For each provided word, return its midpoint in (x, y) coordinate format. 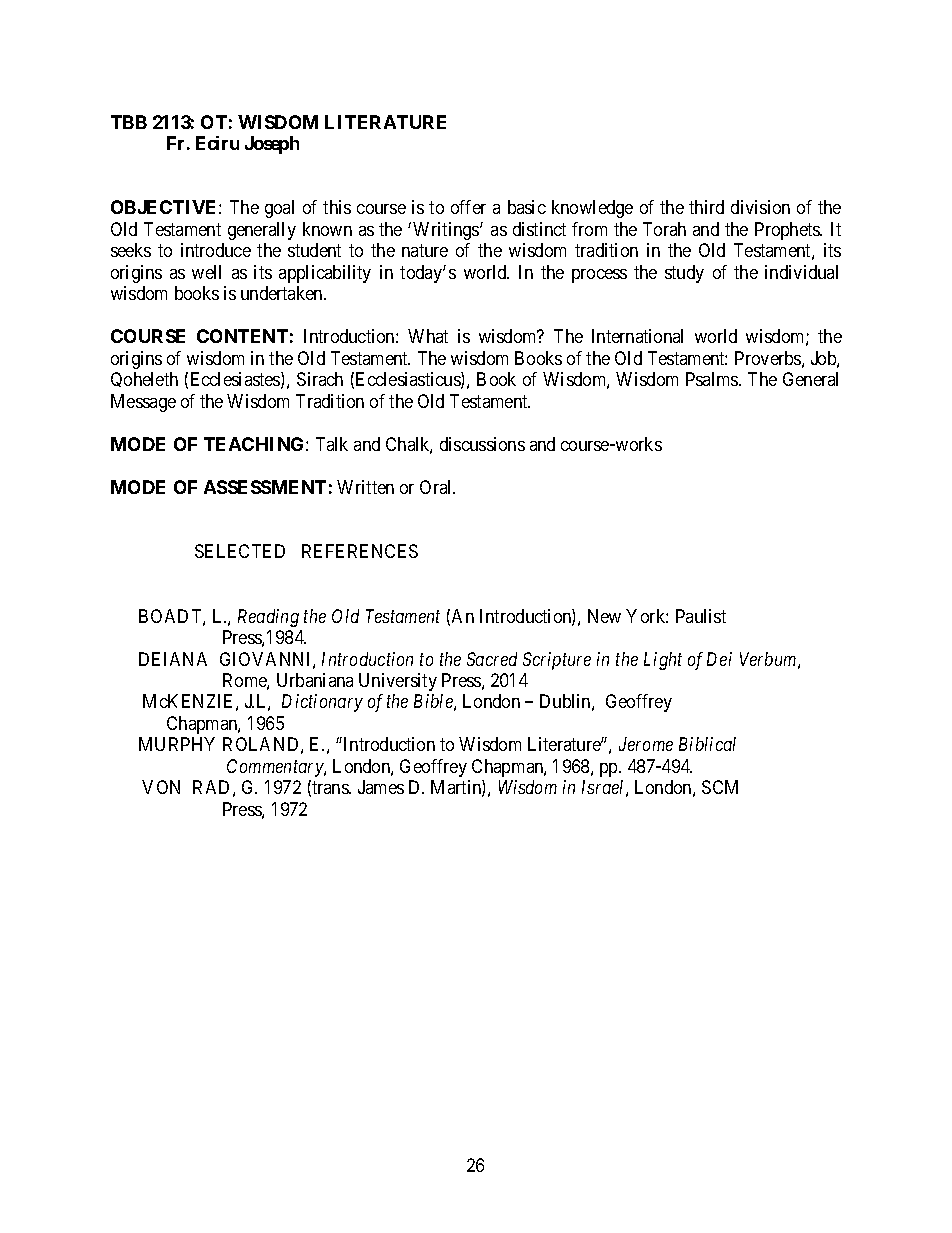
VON (161, 787)
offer (468, 207)
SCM (720, 787)
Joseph (272, 145)
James (381, 787)
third (706, 207)
